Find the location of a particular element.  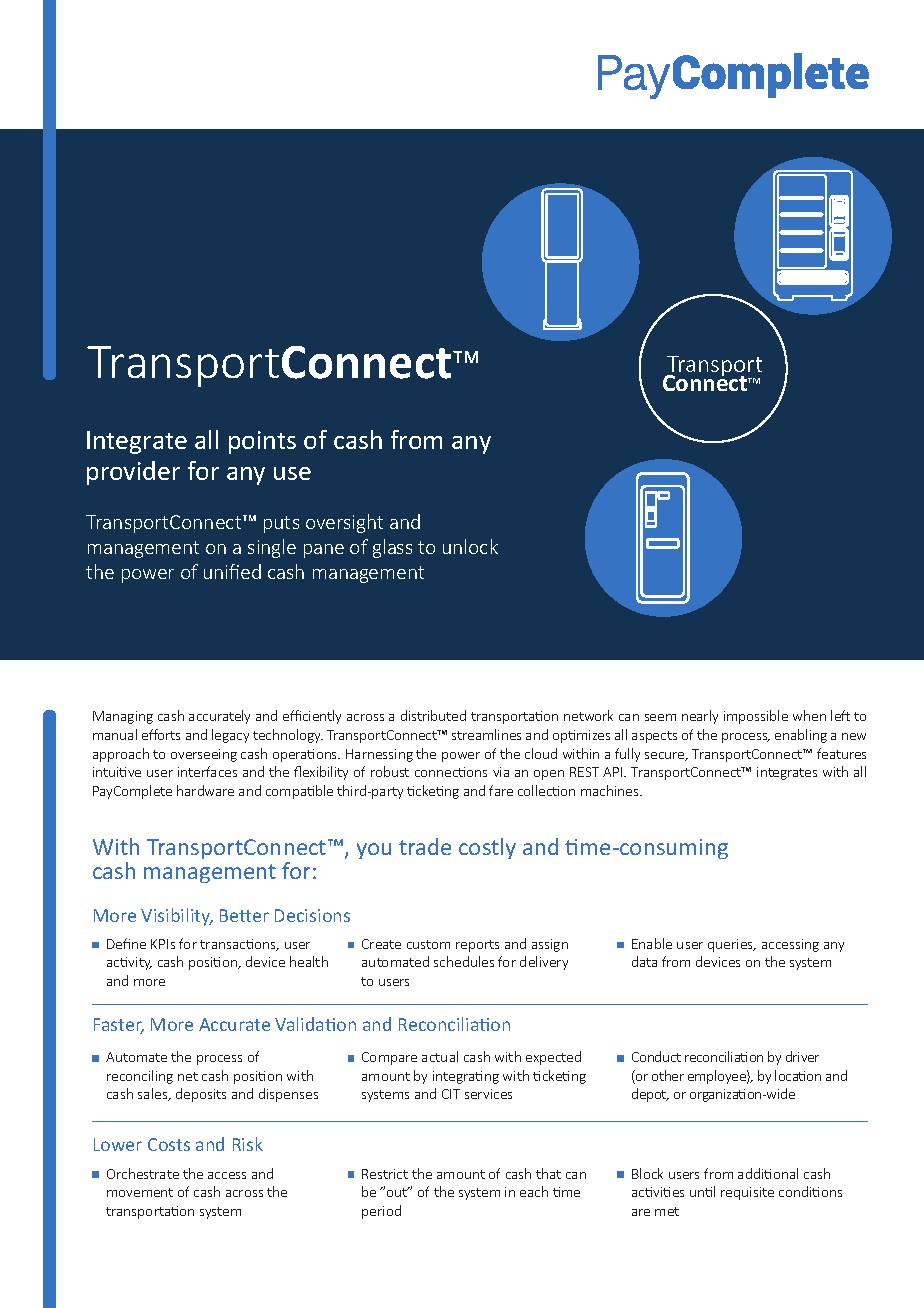

each is located at coordinates (534, 1191).
